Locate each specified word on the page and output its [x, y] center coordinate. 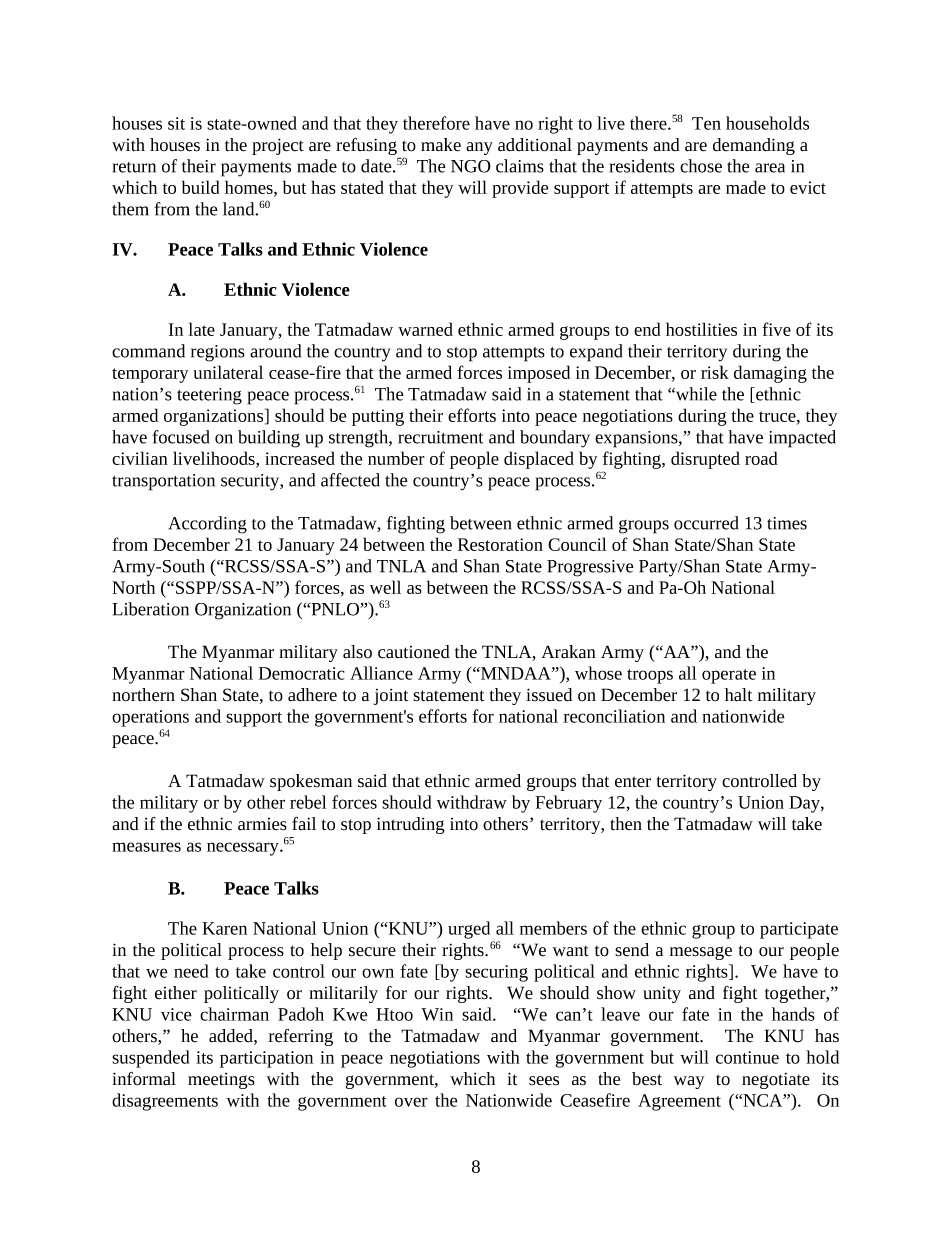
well [385, 587]
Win [437, 1014]
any [479, 148]
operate [729, 676]
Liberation [150, 609]
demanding [754, 146]
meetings [221, 1081]
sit [176, 123]
